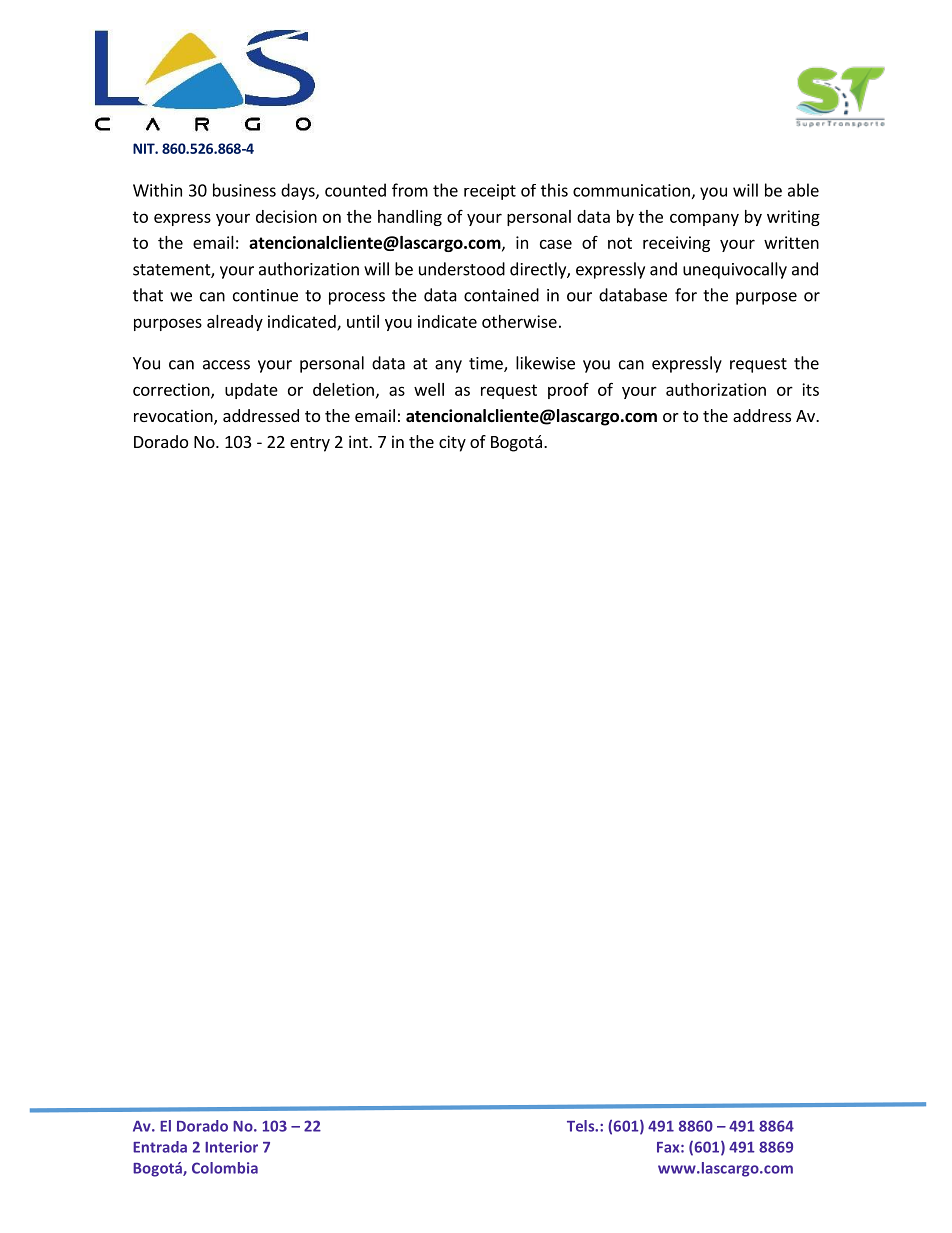 The width and height of the image is (952, 1233). What do you see at coordinates (225, 1168) in the image?
I see `Colombia` at bounding box center [225, 1168].
